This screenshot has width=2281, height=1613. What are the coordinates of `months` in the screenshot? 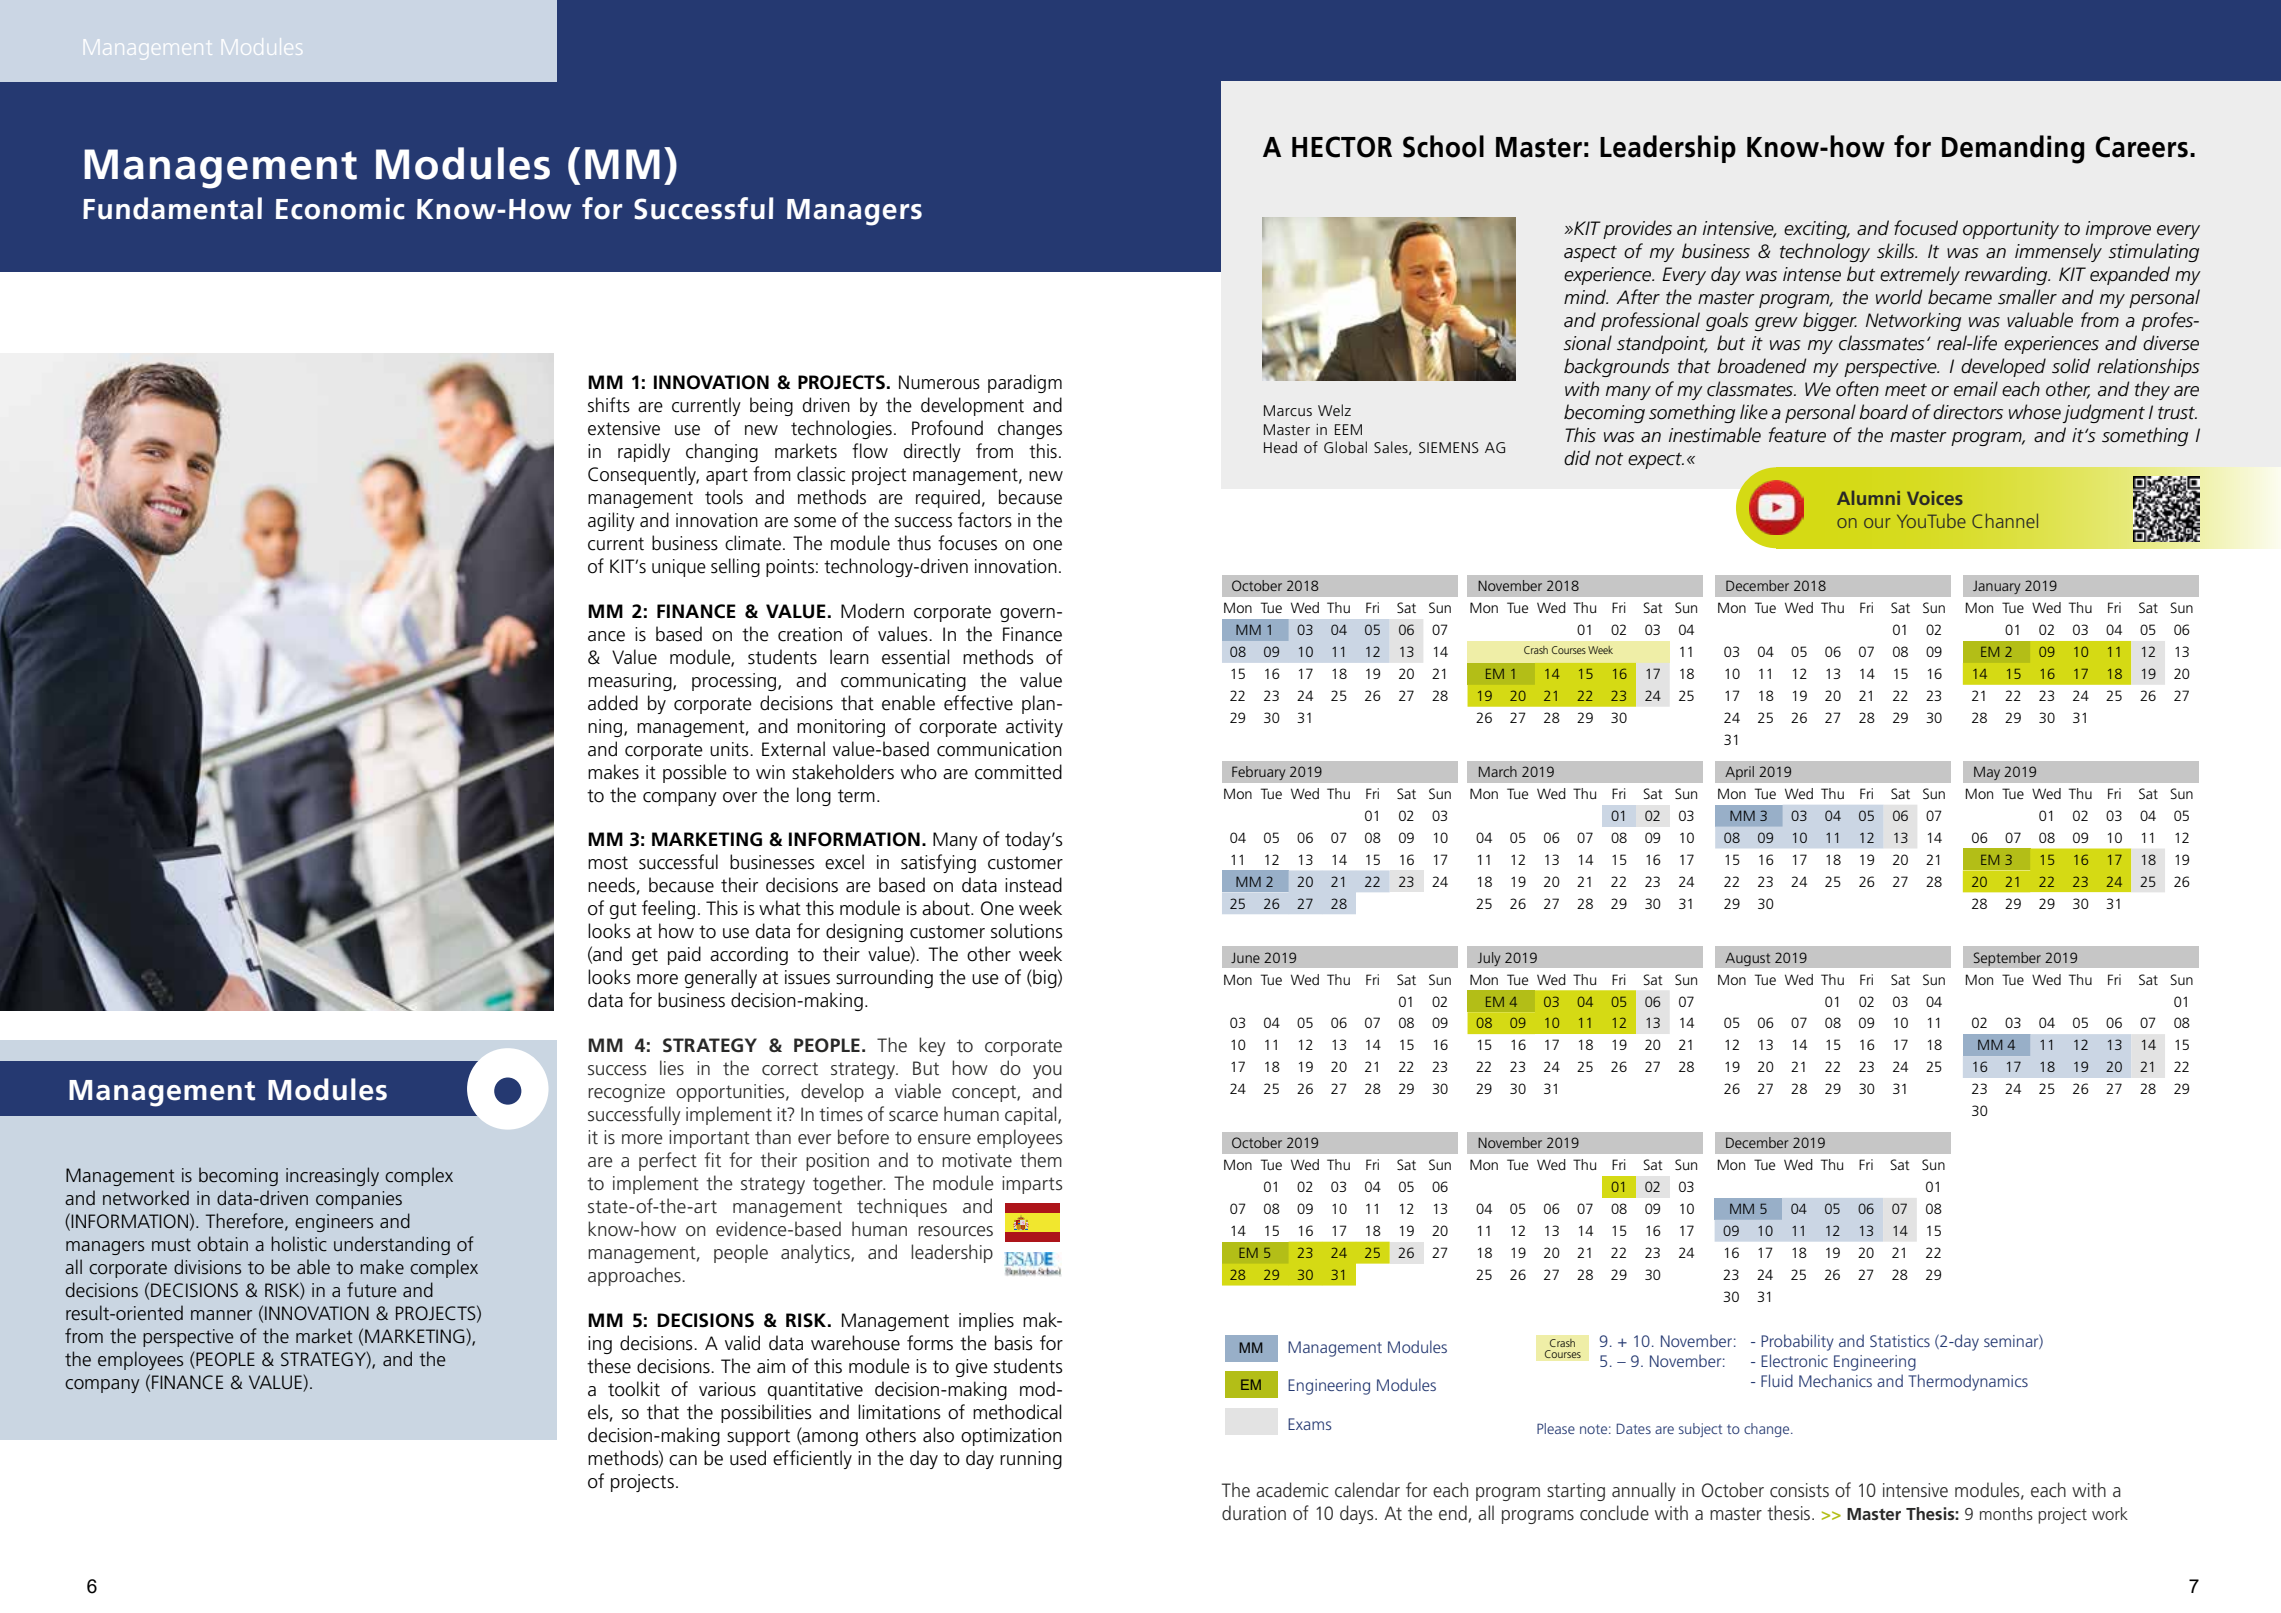 It's located at (2006, 1513).
